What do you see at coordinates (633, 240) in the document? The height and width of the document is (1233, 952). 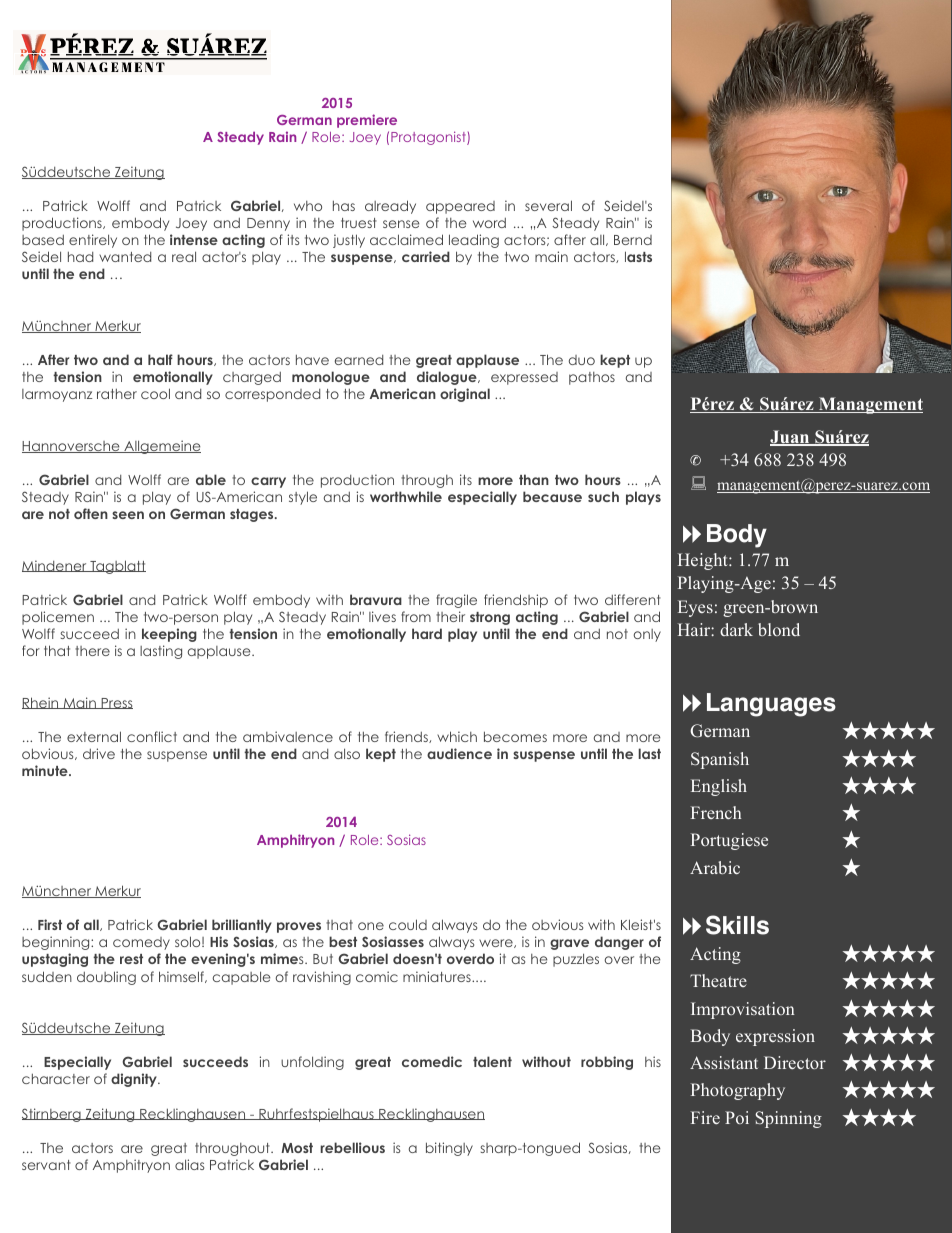 I see `Bernd` at bounding box center [633, 240].
